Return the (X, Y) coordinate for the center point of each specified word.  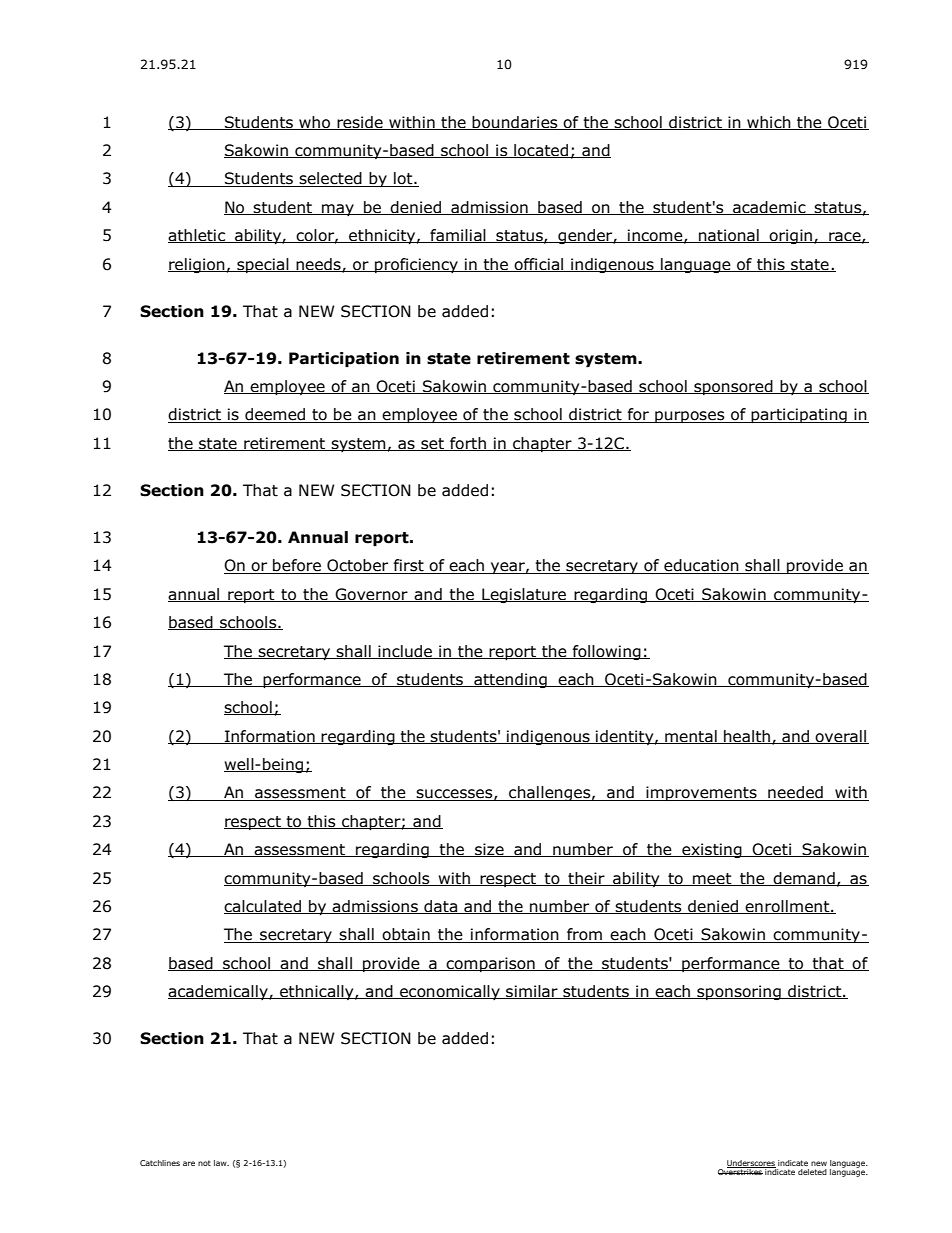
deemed (275, 415)
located (541, 151)
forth (468, 444)
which (769, 123)
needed (795, 793)
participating (799, 415)
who (314, 123)
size (489, 850)
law (221, 1163)
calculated (263, 907)
